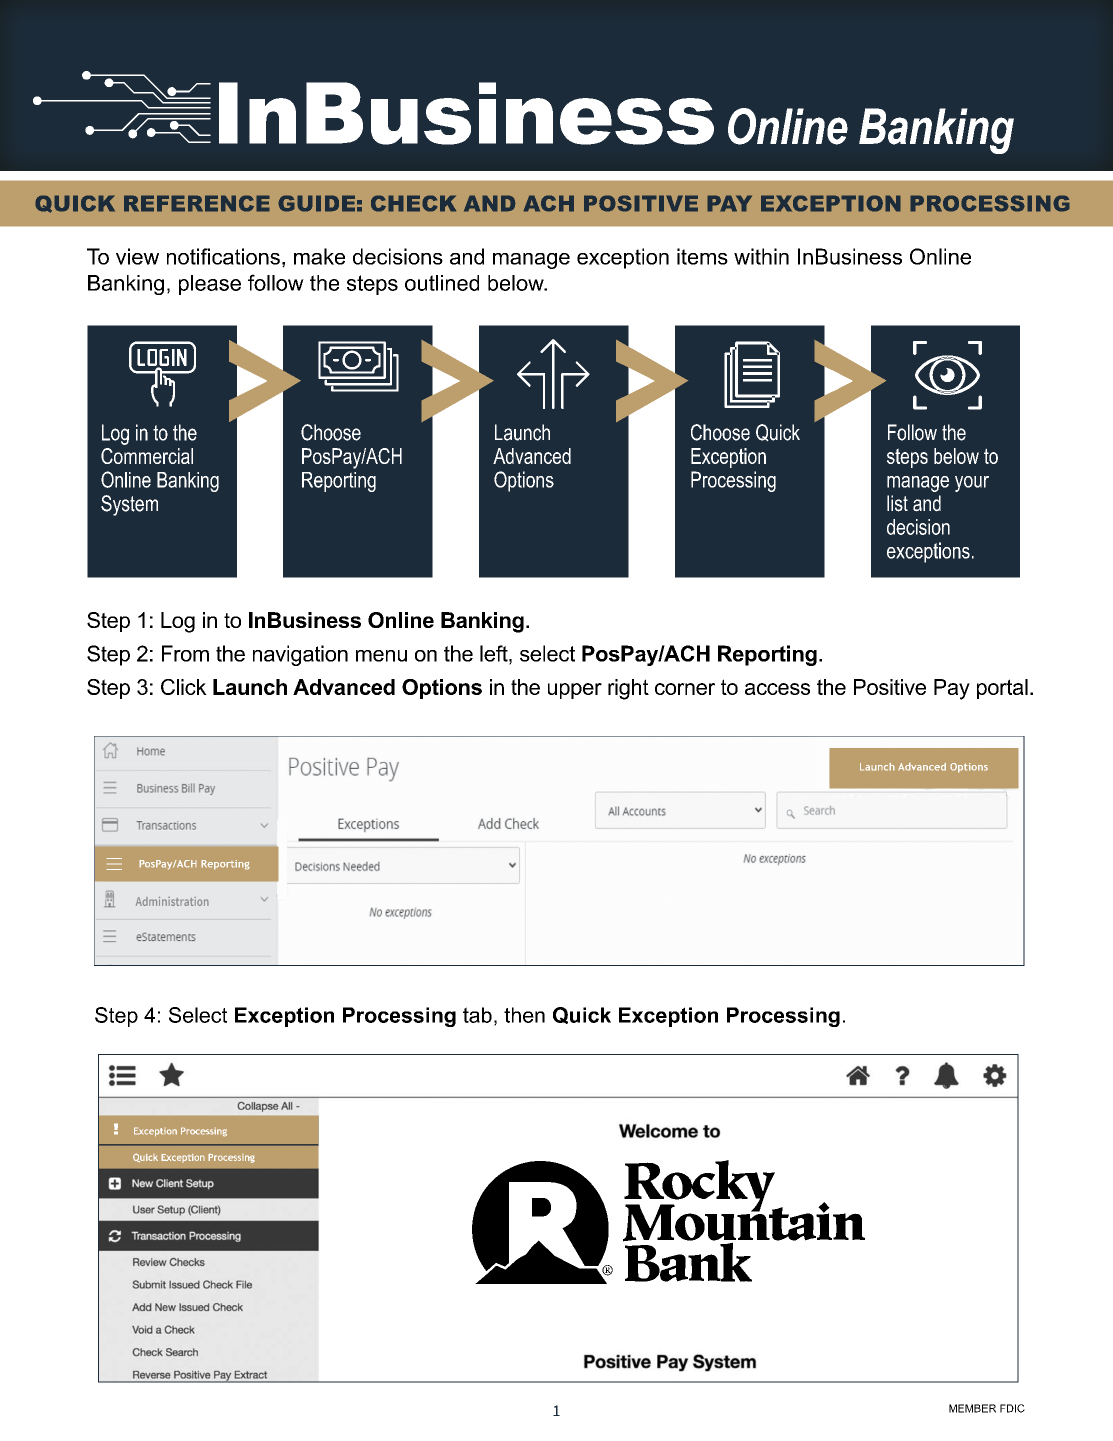 Image resolution: width=1113 pixels, height=1441 pixels. Describe the element at coordinates (1002, 689) in the screenshot. I see `portal` at that location.
